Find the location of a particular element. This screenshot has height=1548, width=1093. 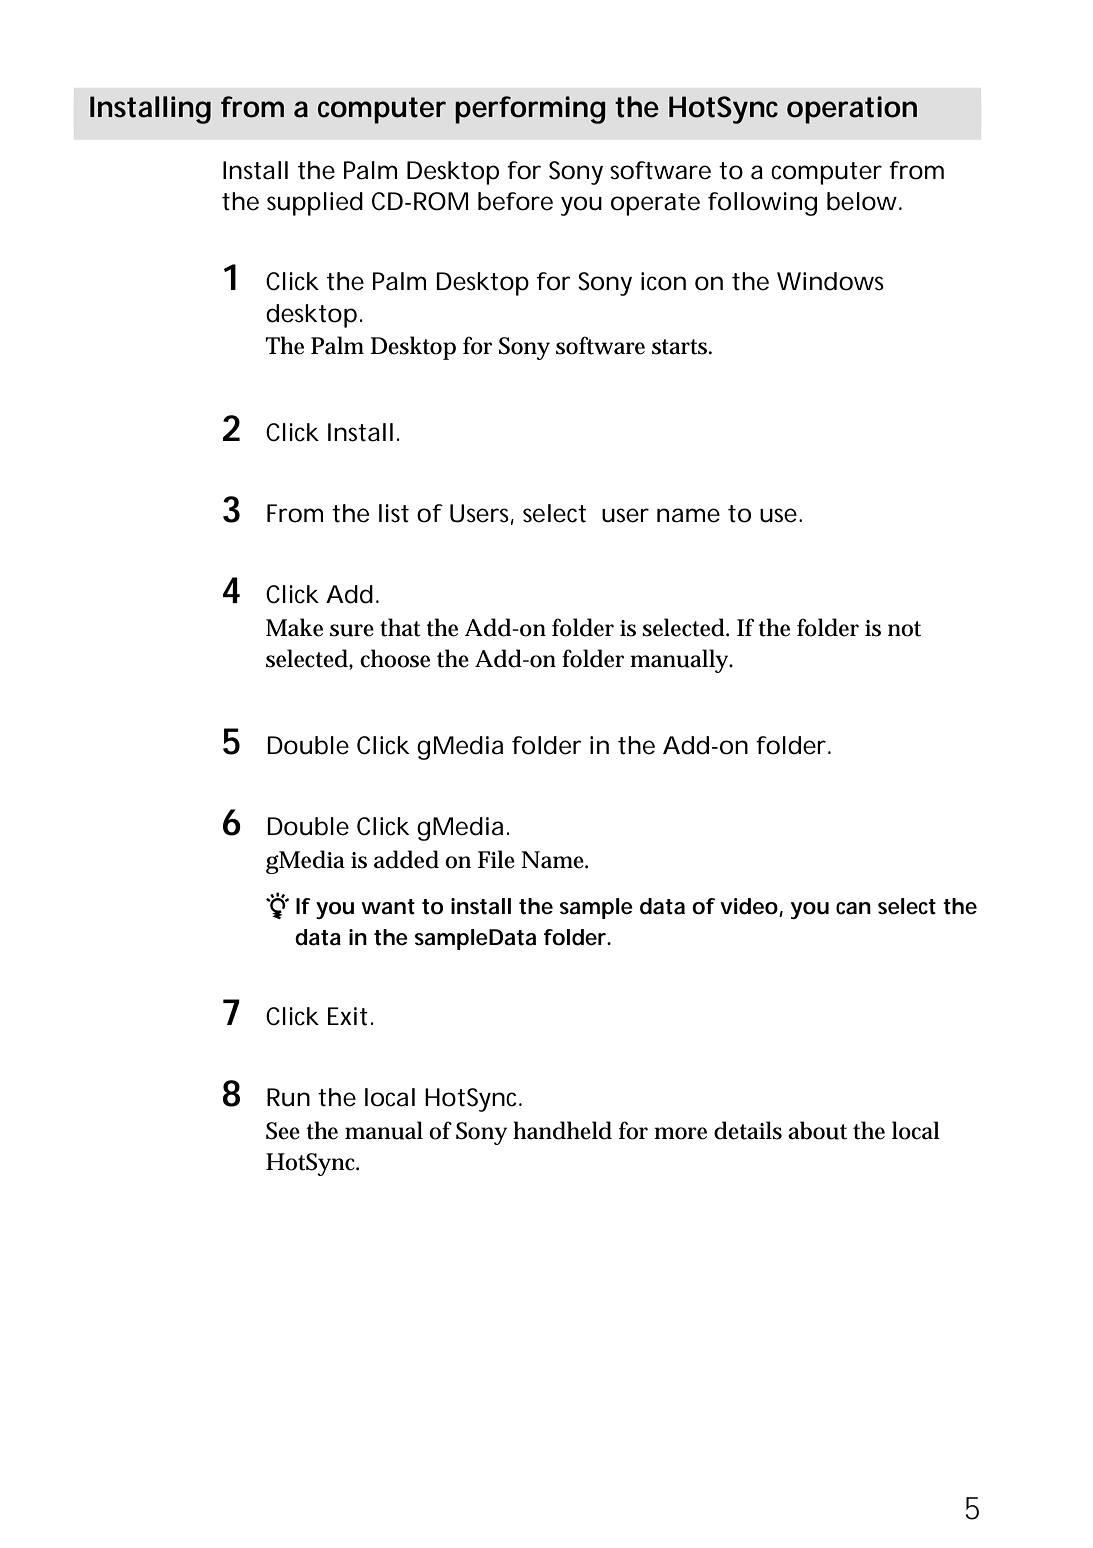

that is located at coordinates (400, 627).
